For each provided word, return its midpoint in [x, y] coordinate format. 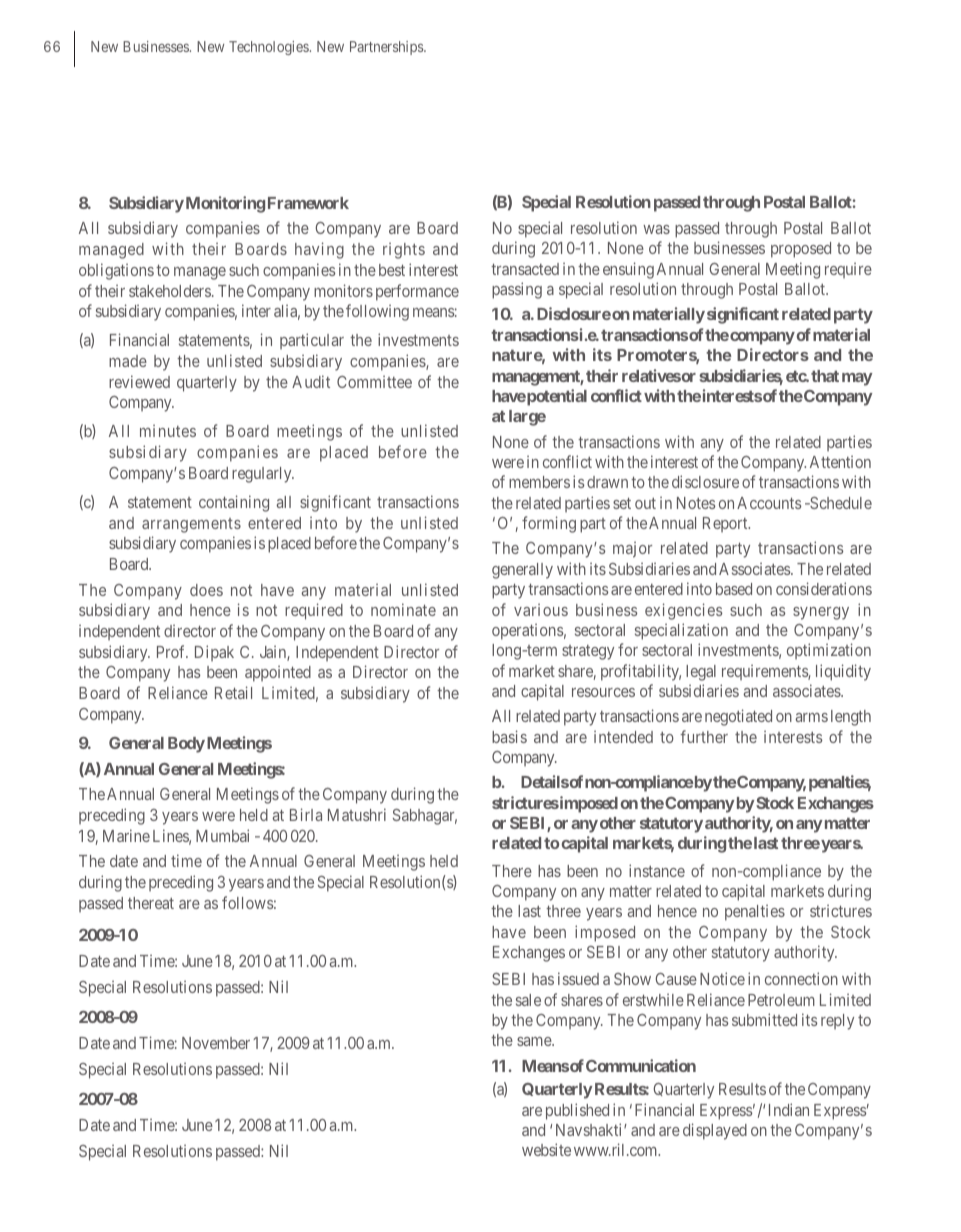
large [527, 418]
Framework [308, 203]
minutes [168, 430]
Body [186, 745]
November [216, 1043]
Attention [840, 461]
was [656, 229]
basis [509, 736]
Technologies [269, 48]
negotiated [738, 717]
